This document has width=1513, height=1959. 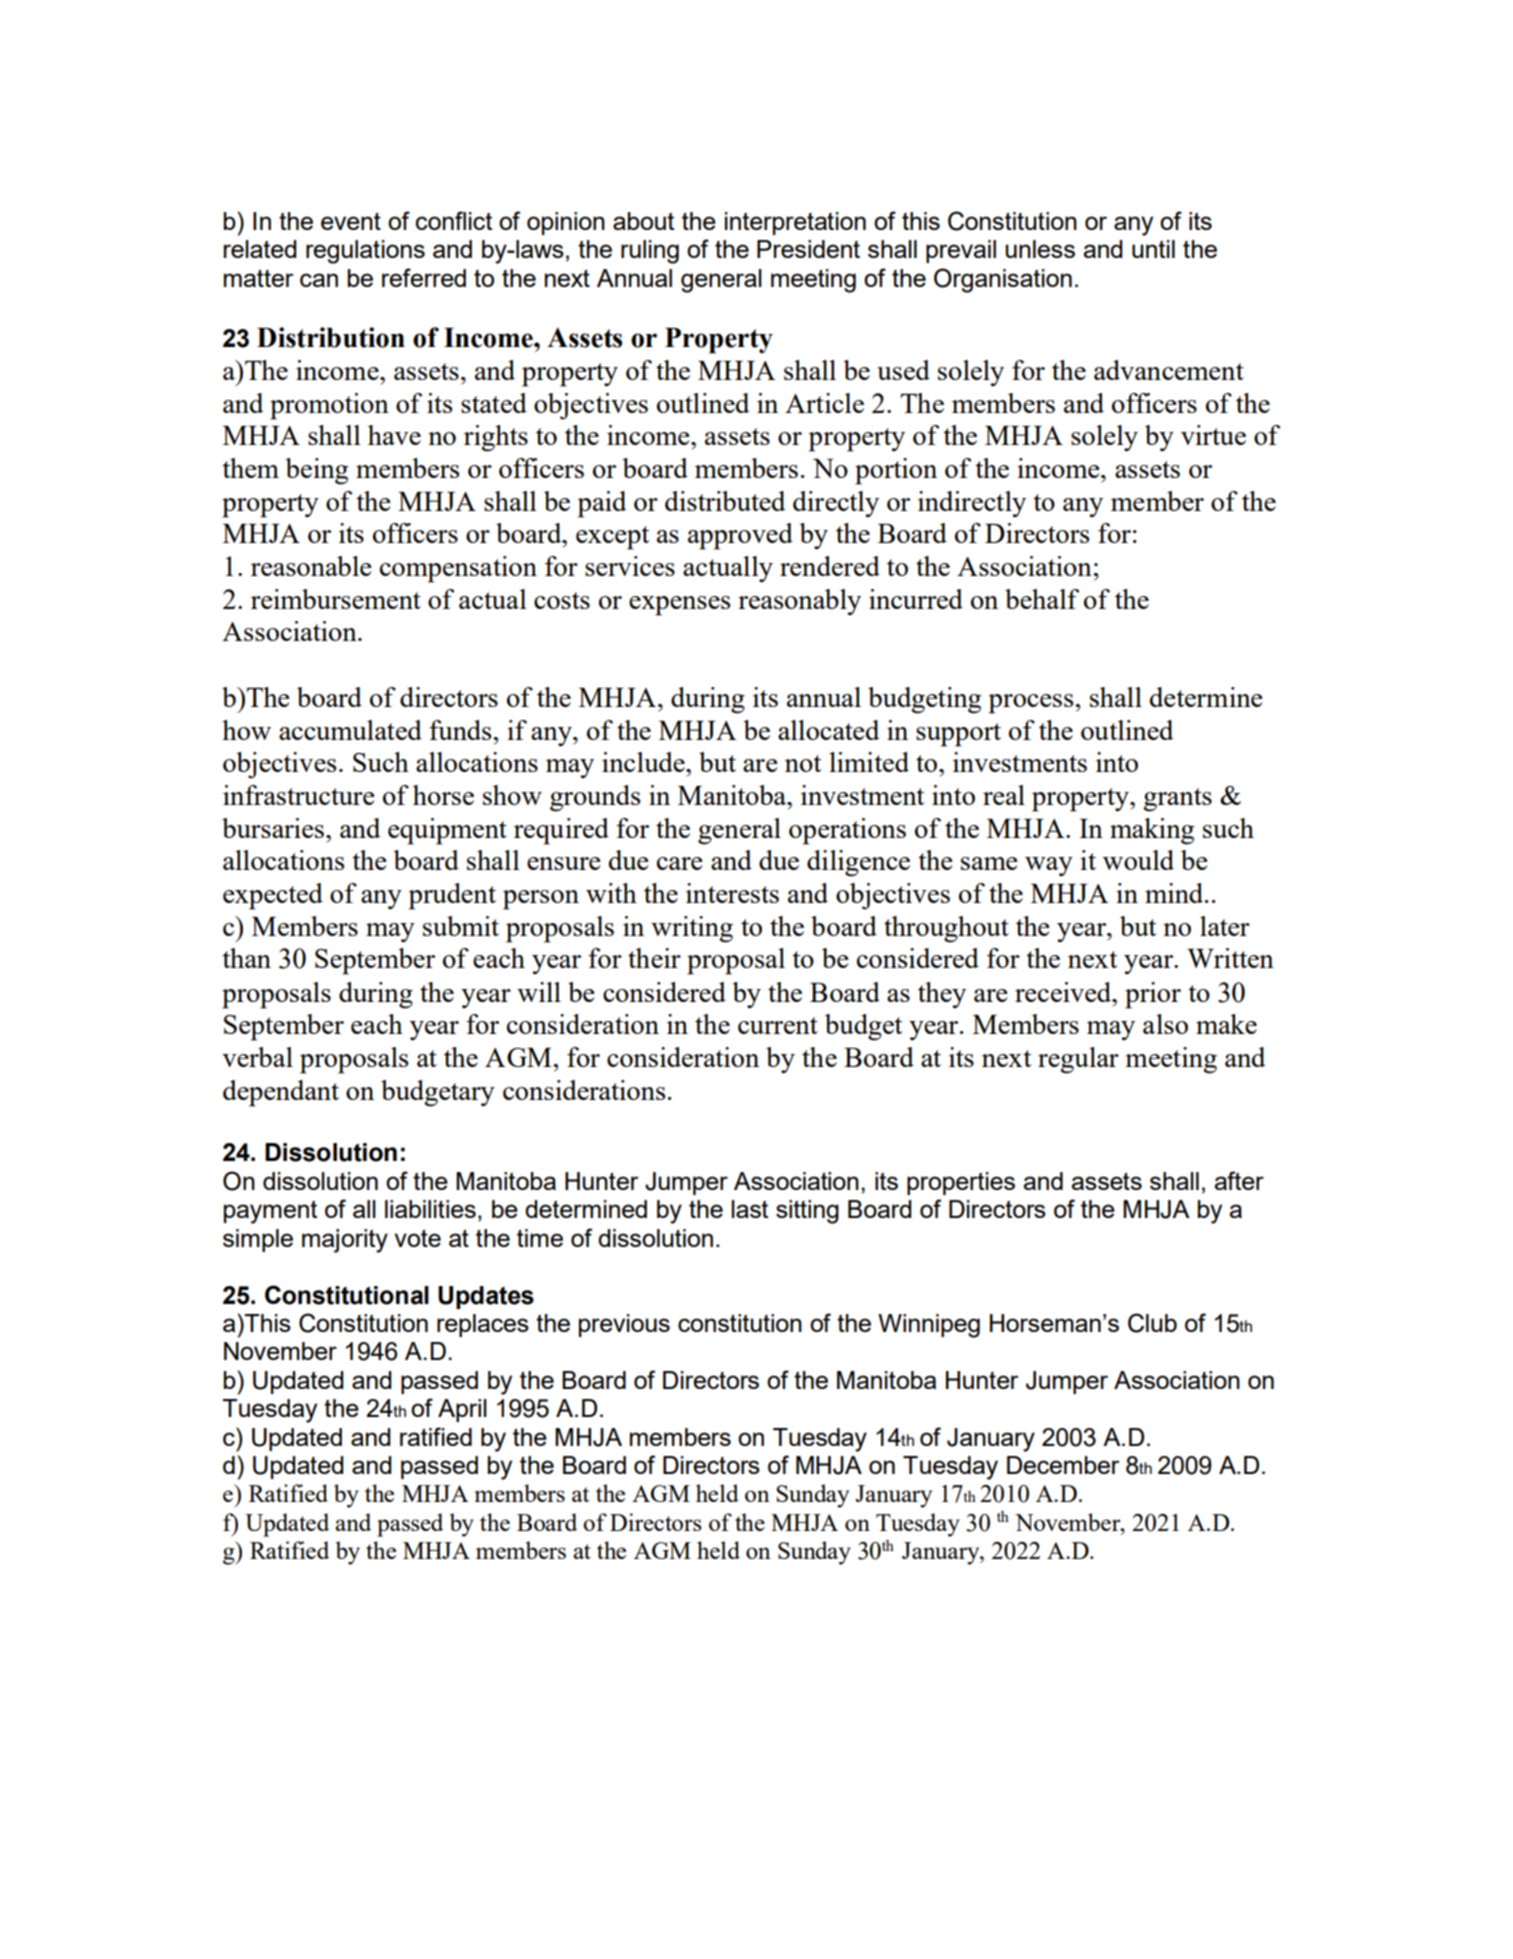 What do you see at coordinates (281, 1093) in the document?
I see `dependant` at bounding box center [281, 1093].
